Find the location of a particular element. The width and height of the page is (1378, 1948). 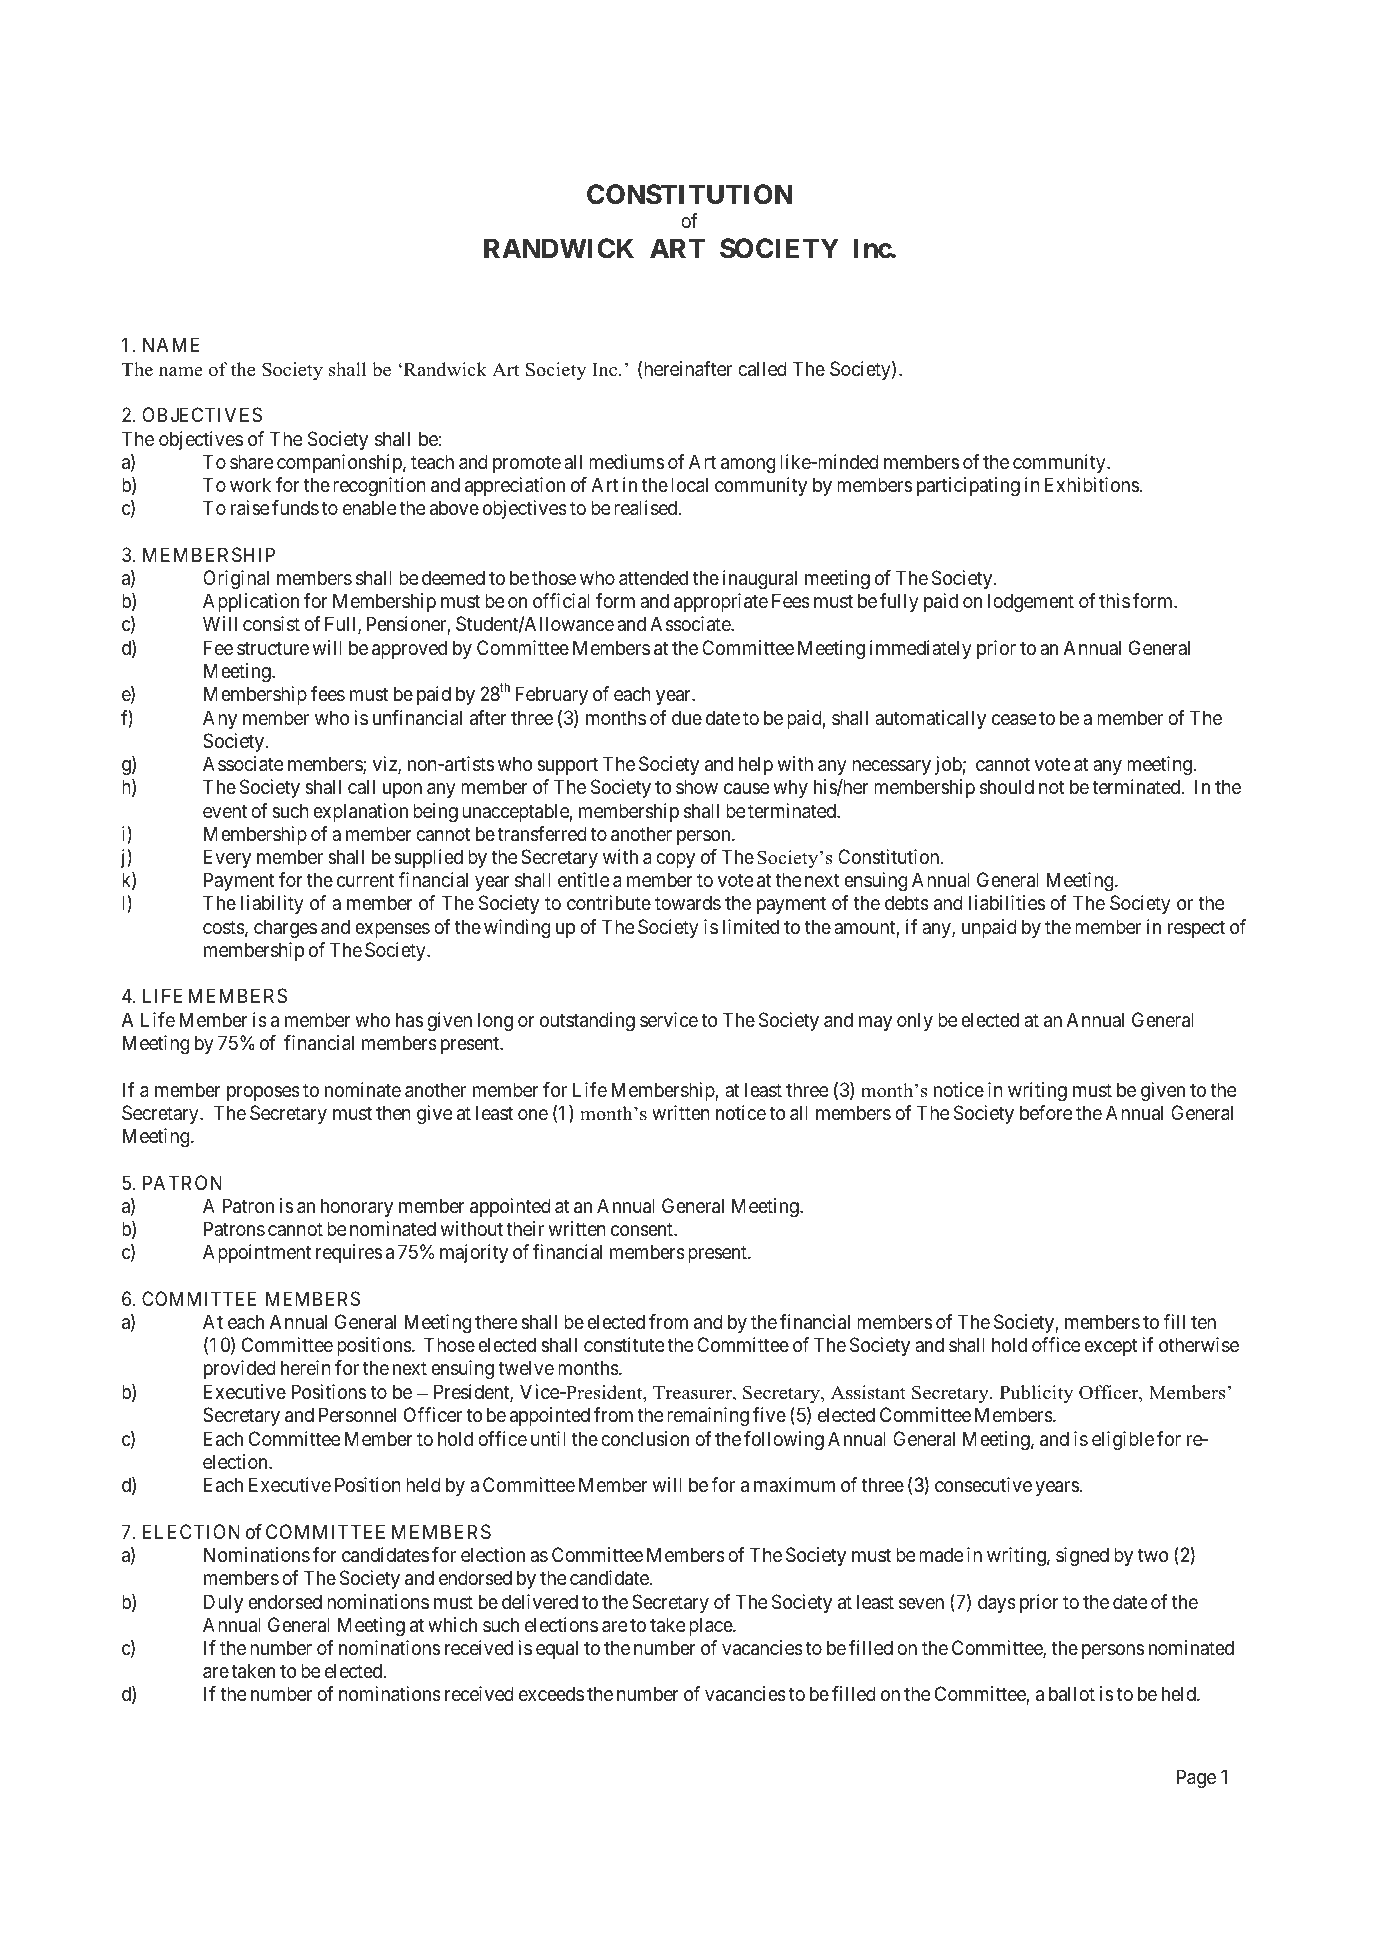

local is located at coordinates (689, 485).
